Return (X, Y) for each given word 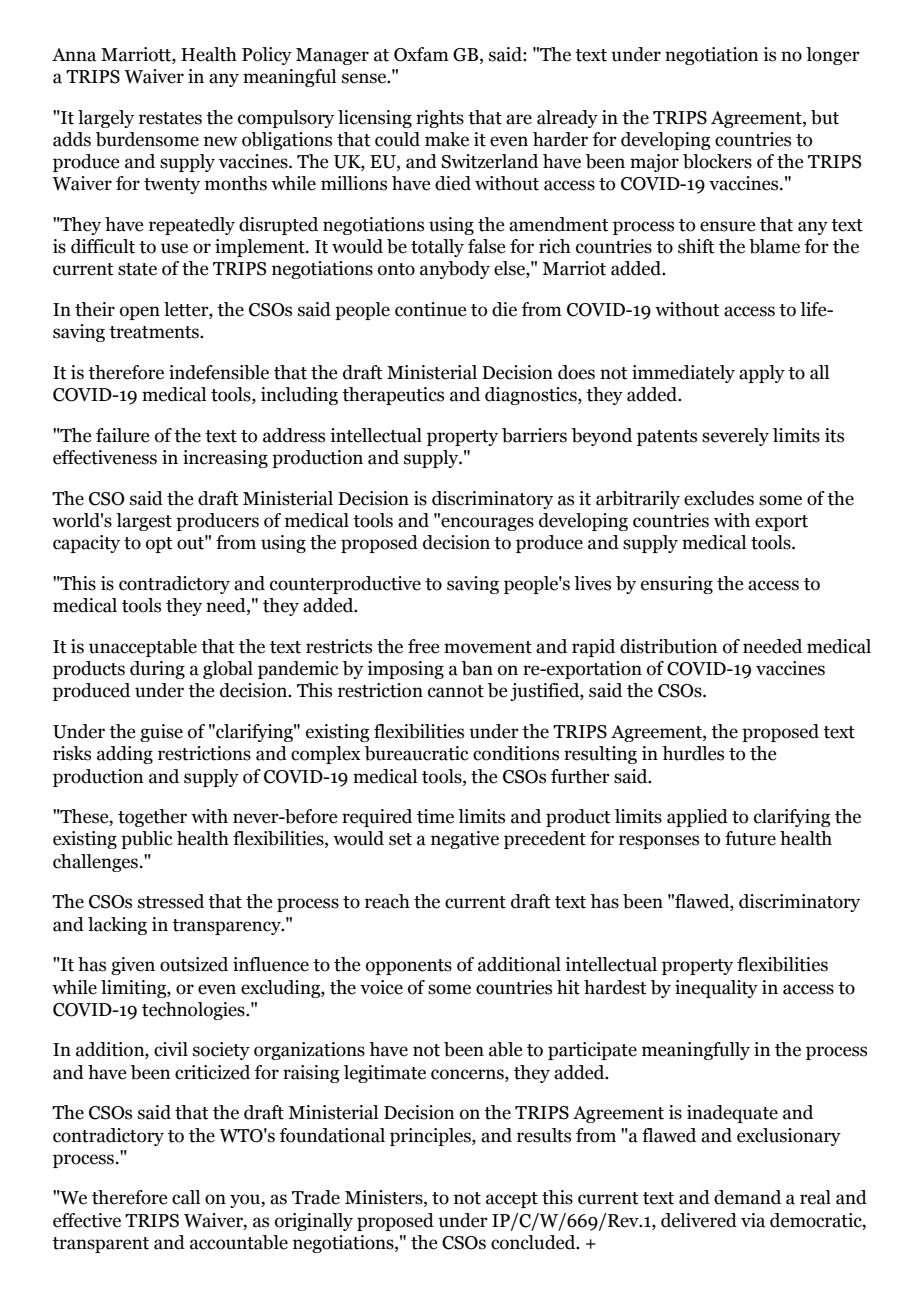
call (186, 1197)
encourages (487, 524)
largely (106, 119)
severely (735, 437)
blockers (717, 161)
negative (465, 840)
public (147, 840)
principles (431, 1137)
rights (440, 119)
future (750, 838)
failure (122, 435)
